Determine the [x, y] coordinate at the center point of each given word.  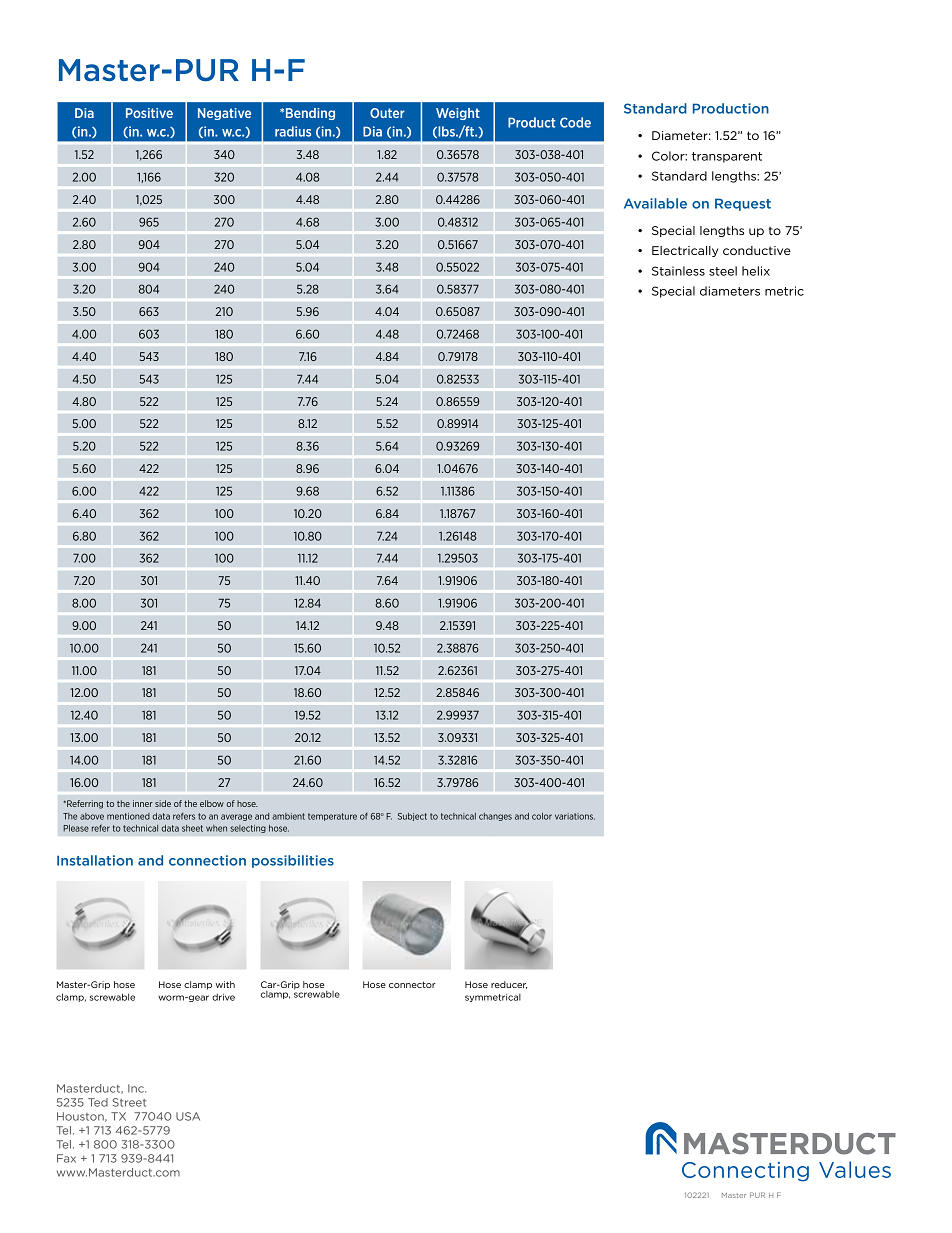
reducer [509, 985]
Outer [387, 113]
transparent [727, 157]
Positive [149, 113]
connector [412, 984]
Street [129, 1102]
